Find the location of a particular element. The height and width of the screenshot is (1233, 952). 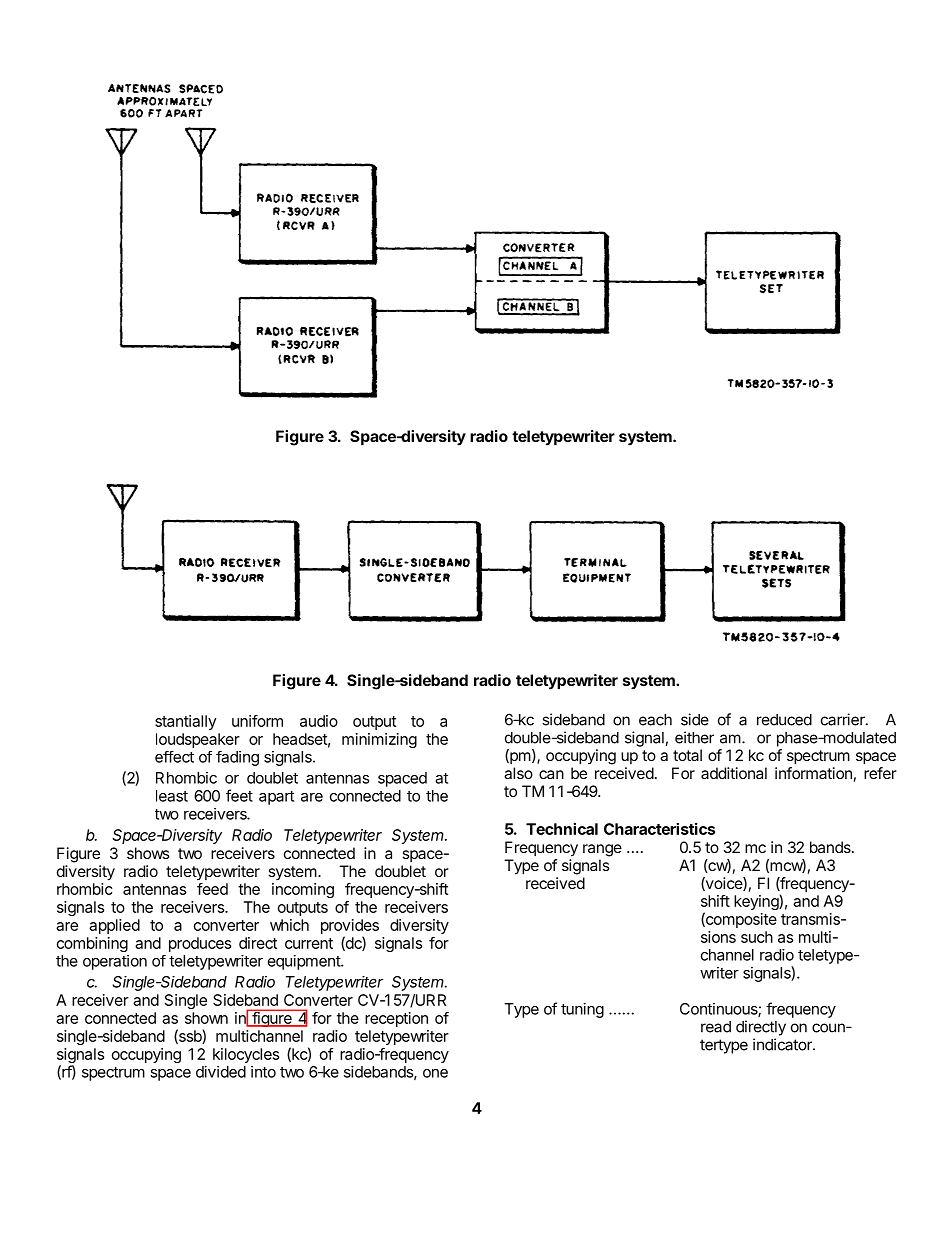

Characteristics is located at coordinates (659, 829).
